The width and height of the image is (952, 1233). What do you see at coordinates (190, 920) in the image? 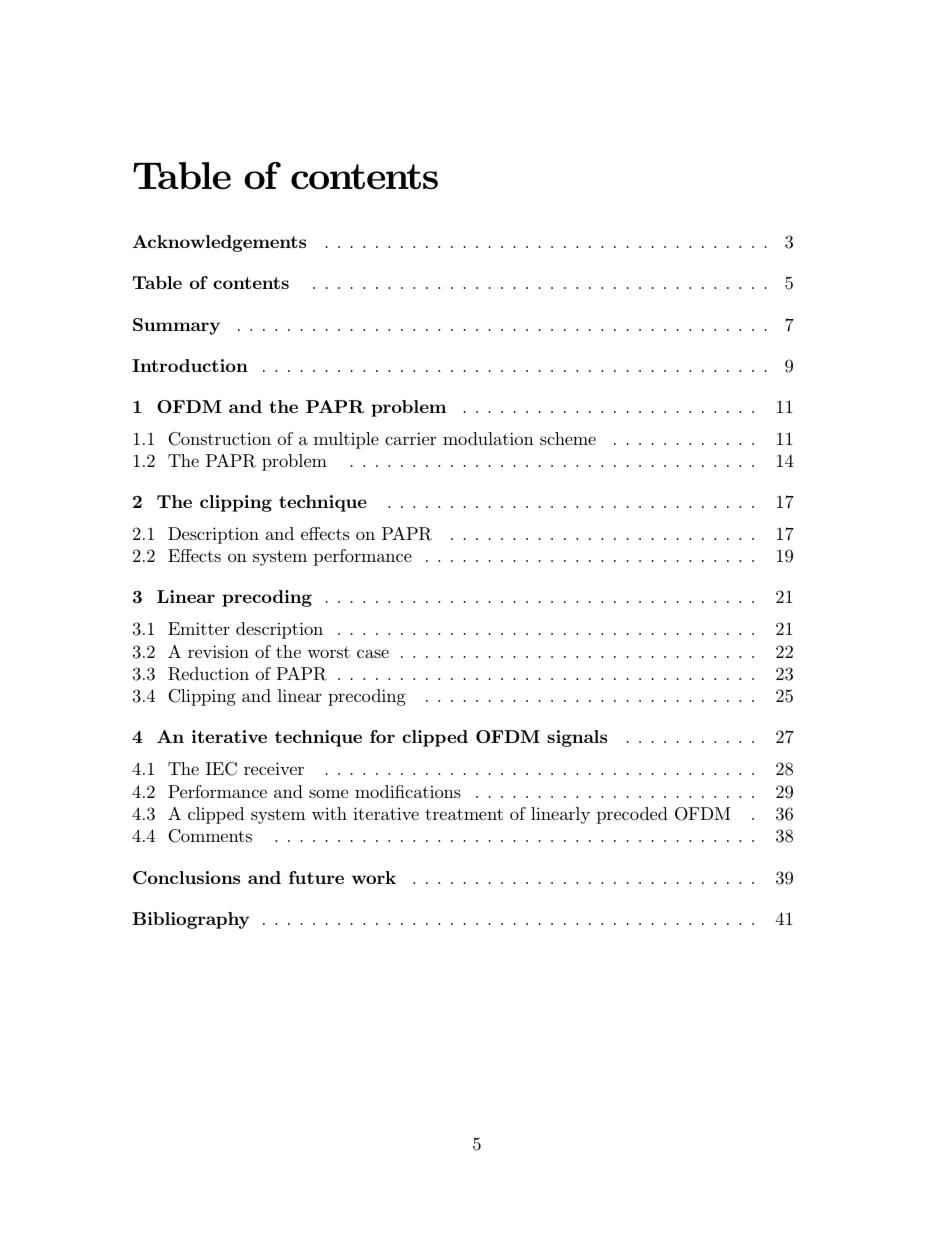
I see `Bibliography` at bounding box center [190, 920].
